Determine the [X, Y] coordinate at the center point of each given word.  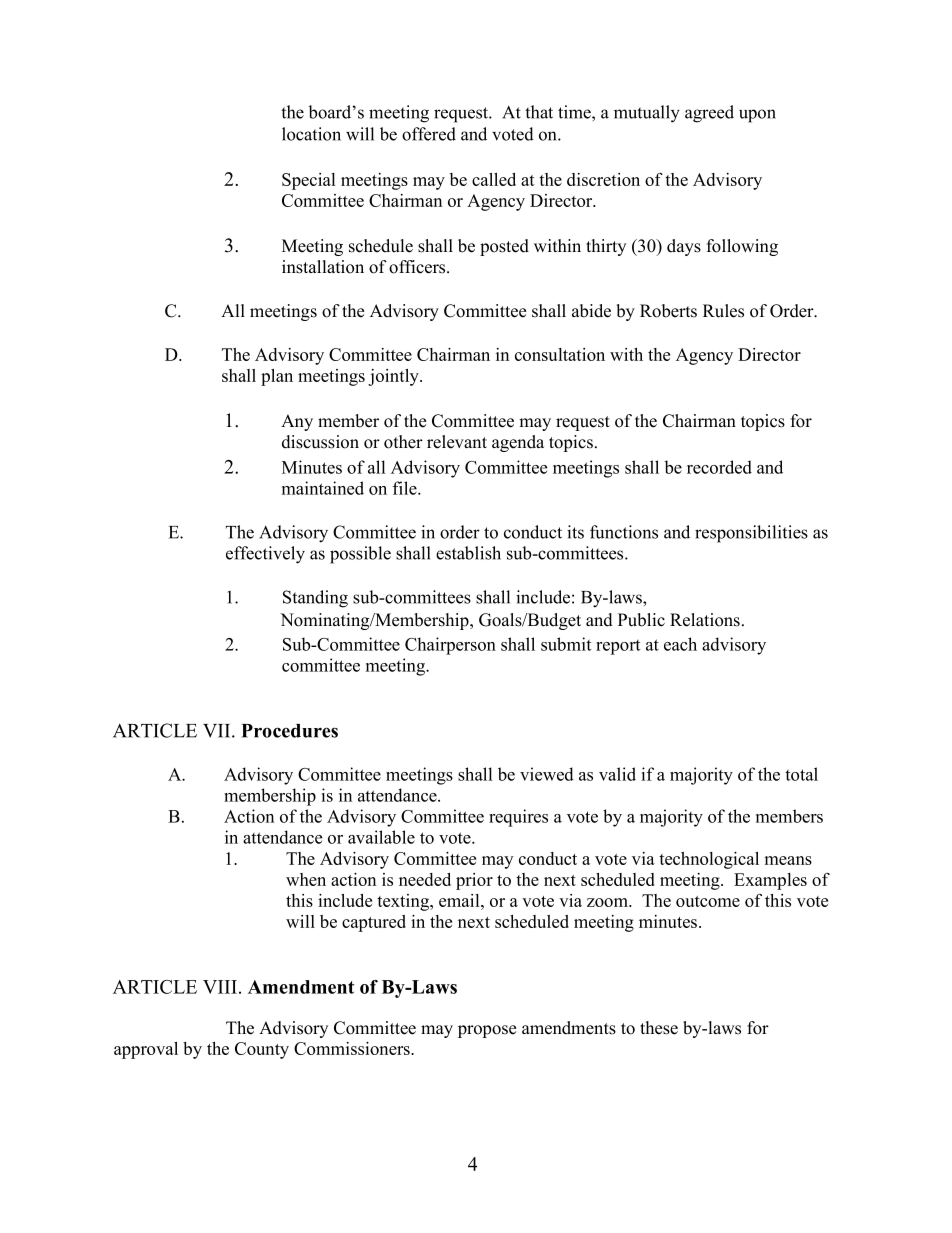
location [311, 134]
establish [468, 553]
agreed [709, 114]
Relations [705, 620]
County [262, 1050]
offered [429, 134]
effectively [265, 555]
